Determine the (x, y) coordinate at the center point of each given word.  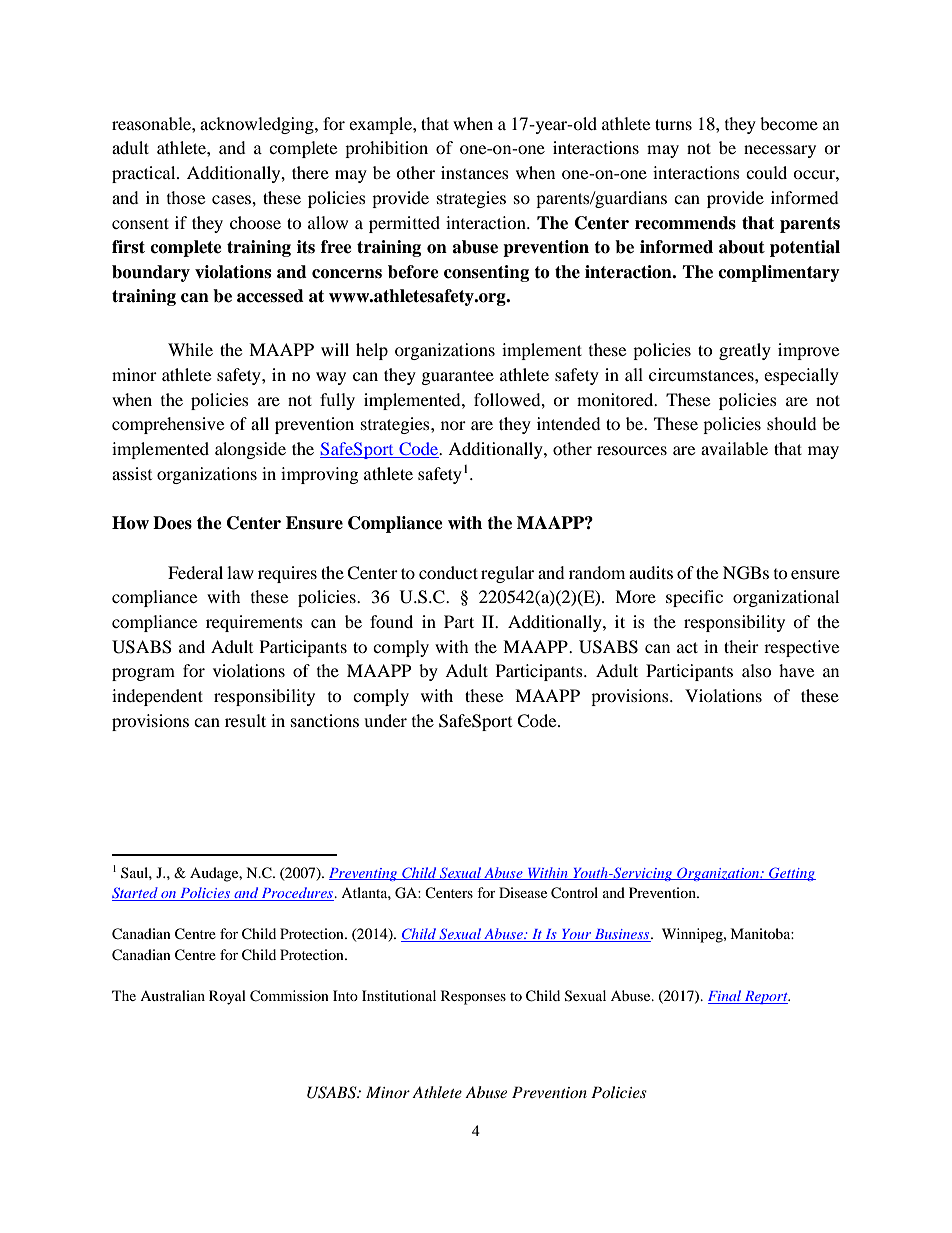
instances (475, 172)
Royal (227, 997)
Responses (473, 997)
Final (726, 997)
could (766, 172)
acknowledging (258, 125)
